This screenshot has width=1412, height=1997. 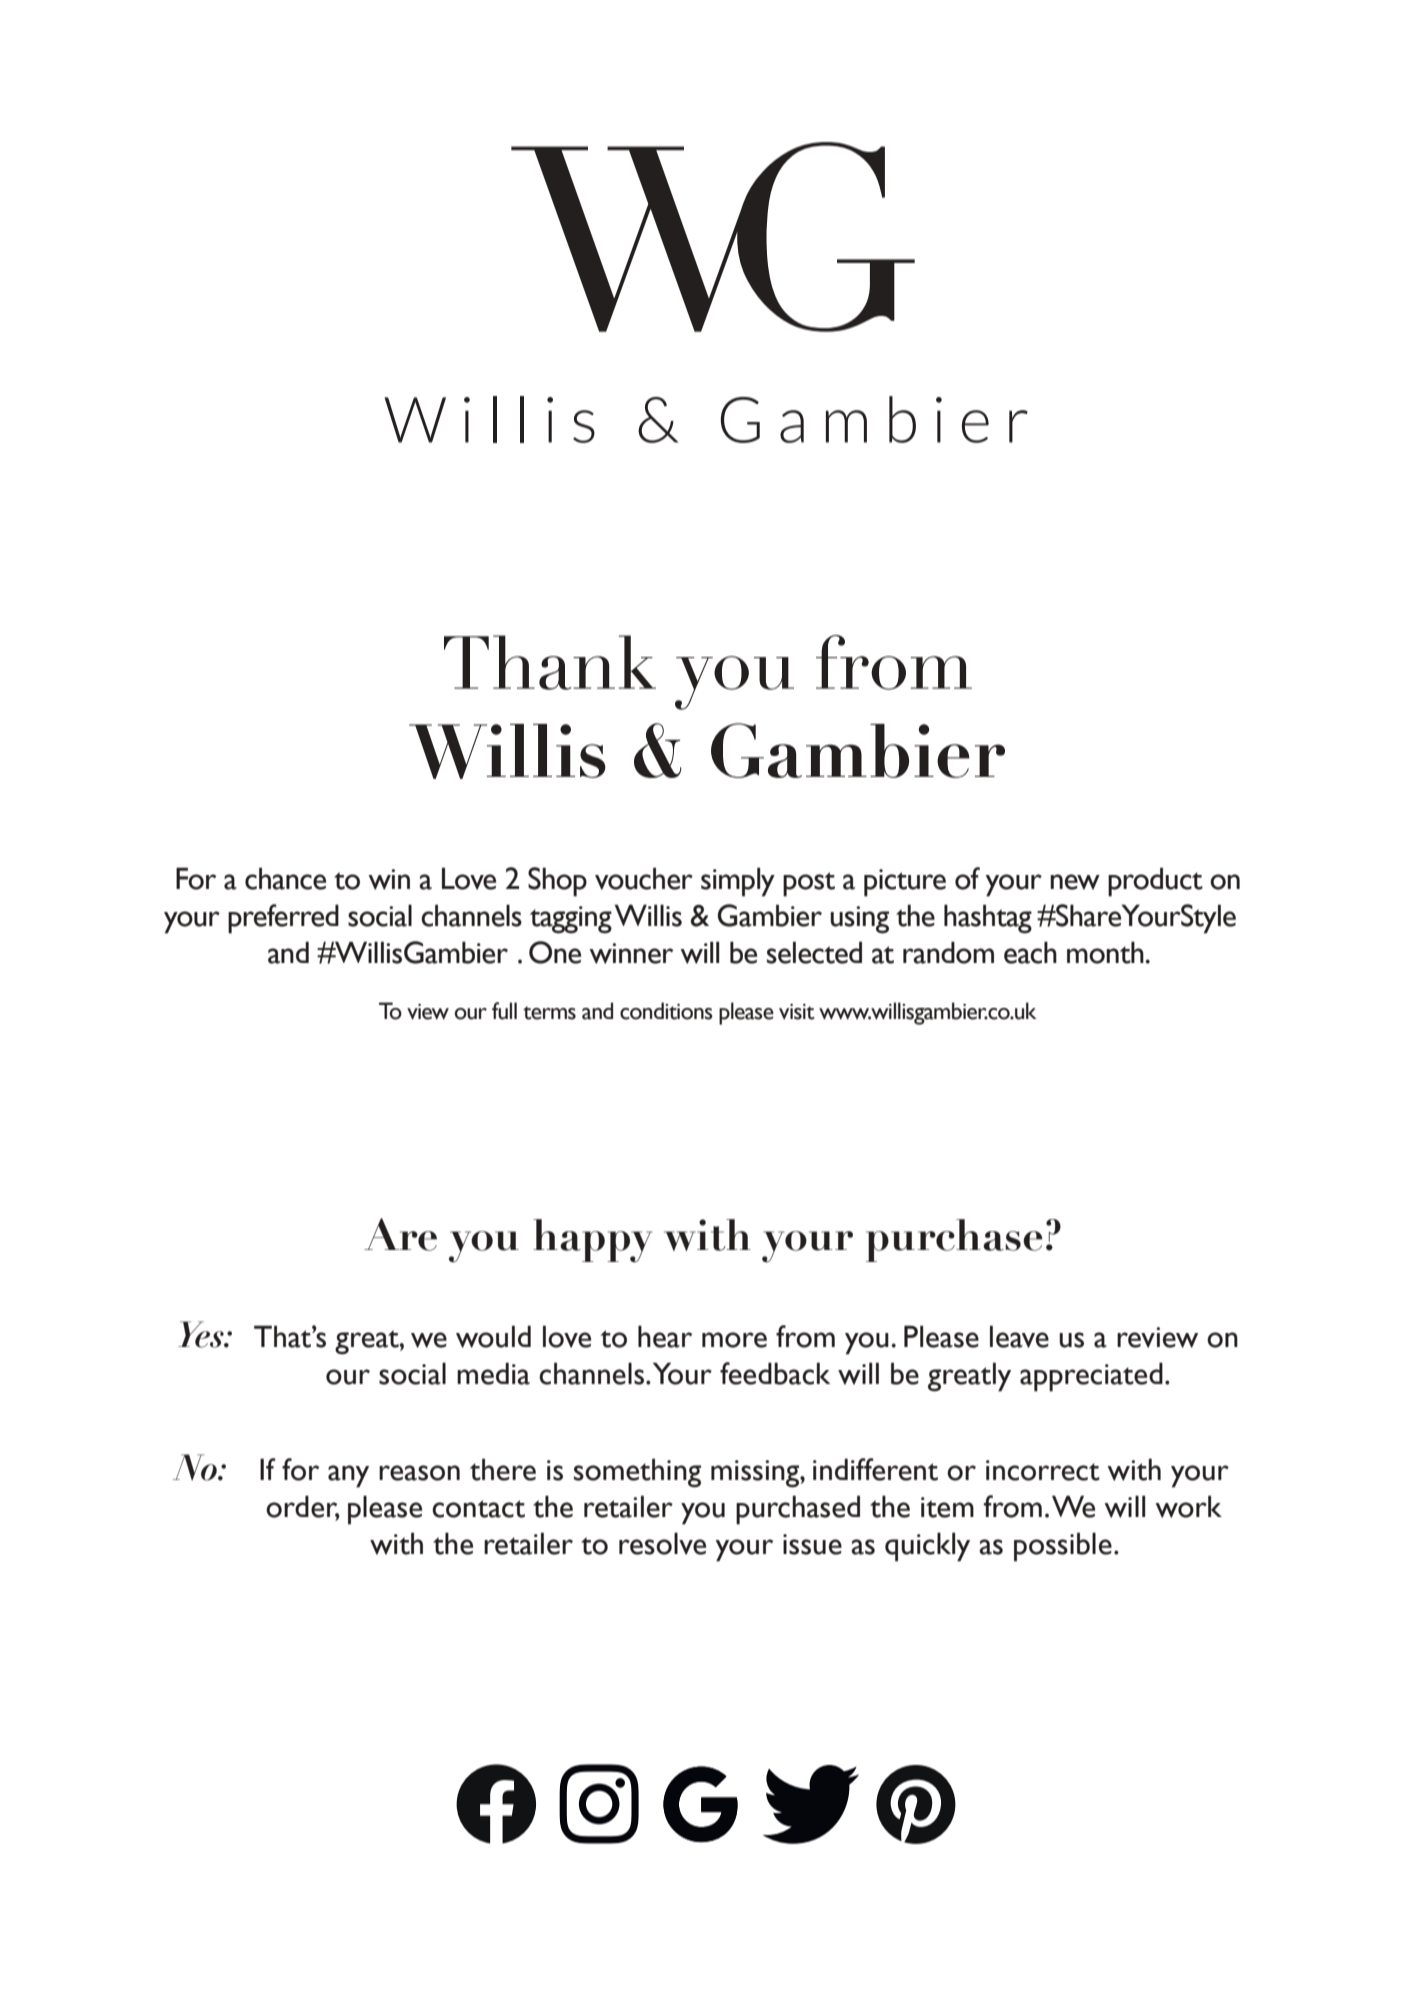 What do you see at coordinates (666, 1011) in the screenshot?
I see `conditions` at bounding box center [666, 1011].
